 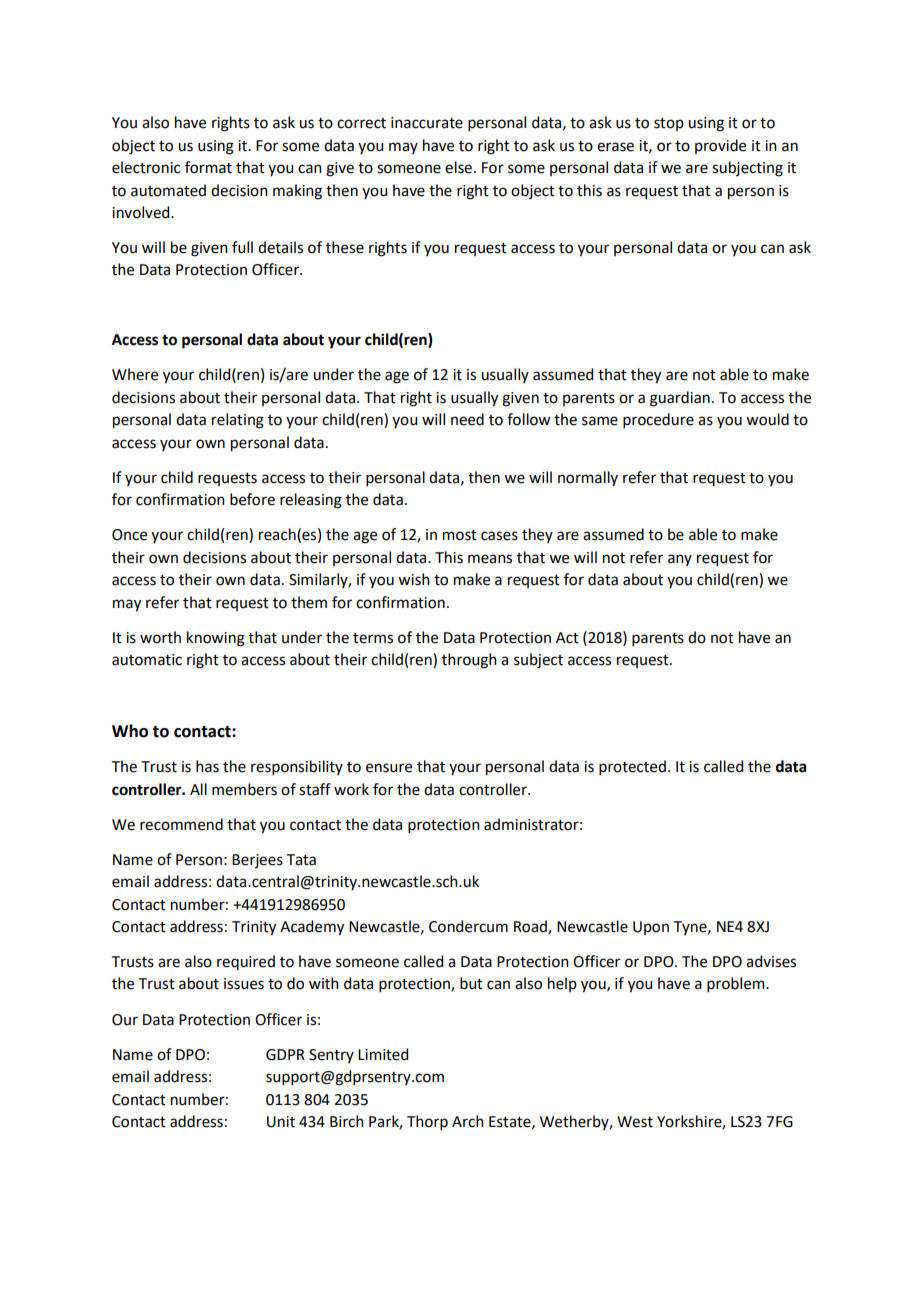 What do you see at coordinates (181, 824) in the screenshot?
I see `recommend` at bounding box center [181, 824].
